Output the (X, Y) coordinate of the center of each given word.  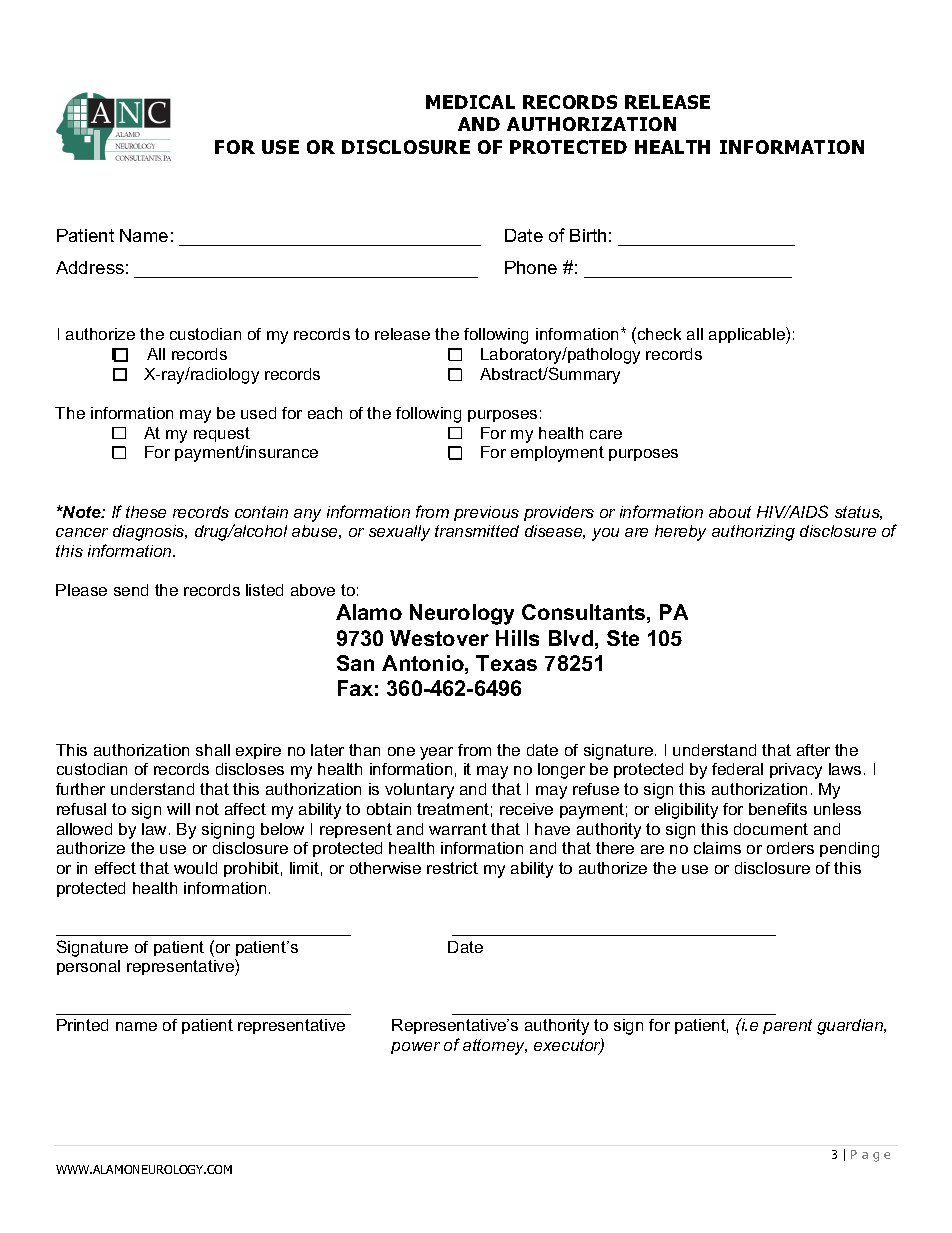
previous (486, 513)
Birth (588, 235)
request (222, 434)
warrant (458, 829)
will (178, 809)
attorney (495, 1047)
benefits (778, 809)
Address (90, 267)
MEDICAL (470, 102)
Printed (82, 1025)
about (730, 512)
